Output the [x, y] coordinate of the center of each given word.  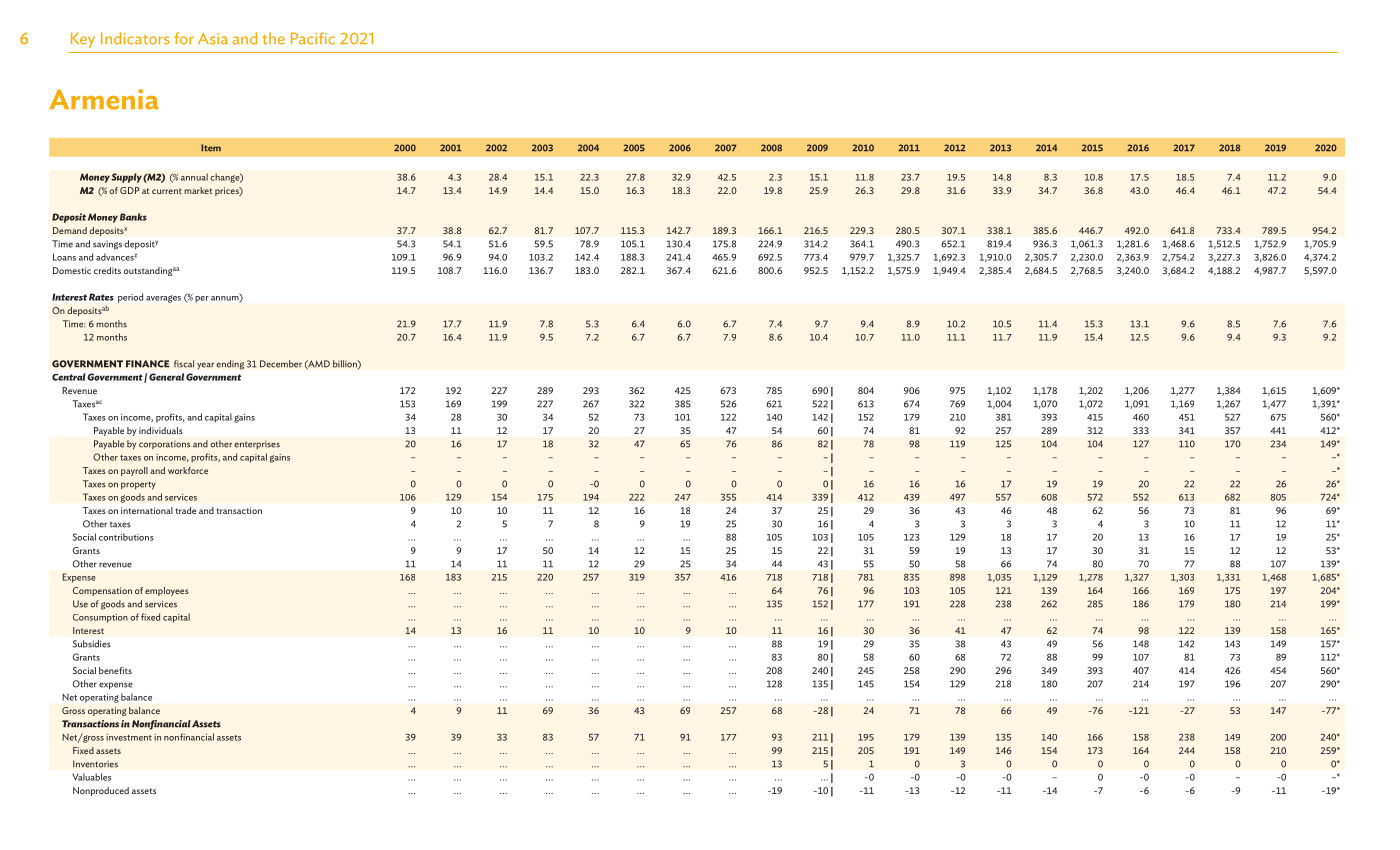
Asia [213, 39]
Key [83, 40]
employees [167, 591]
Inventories [95, 764]
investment [129, 737]
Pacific [313, 38]
